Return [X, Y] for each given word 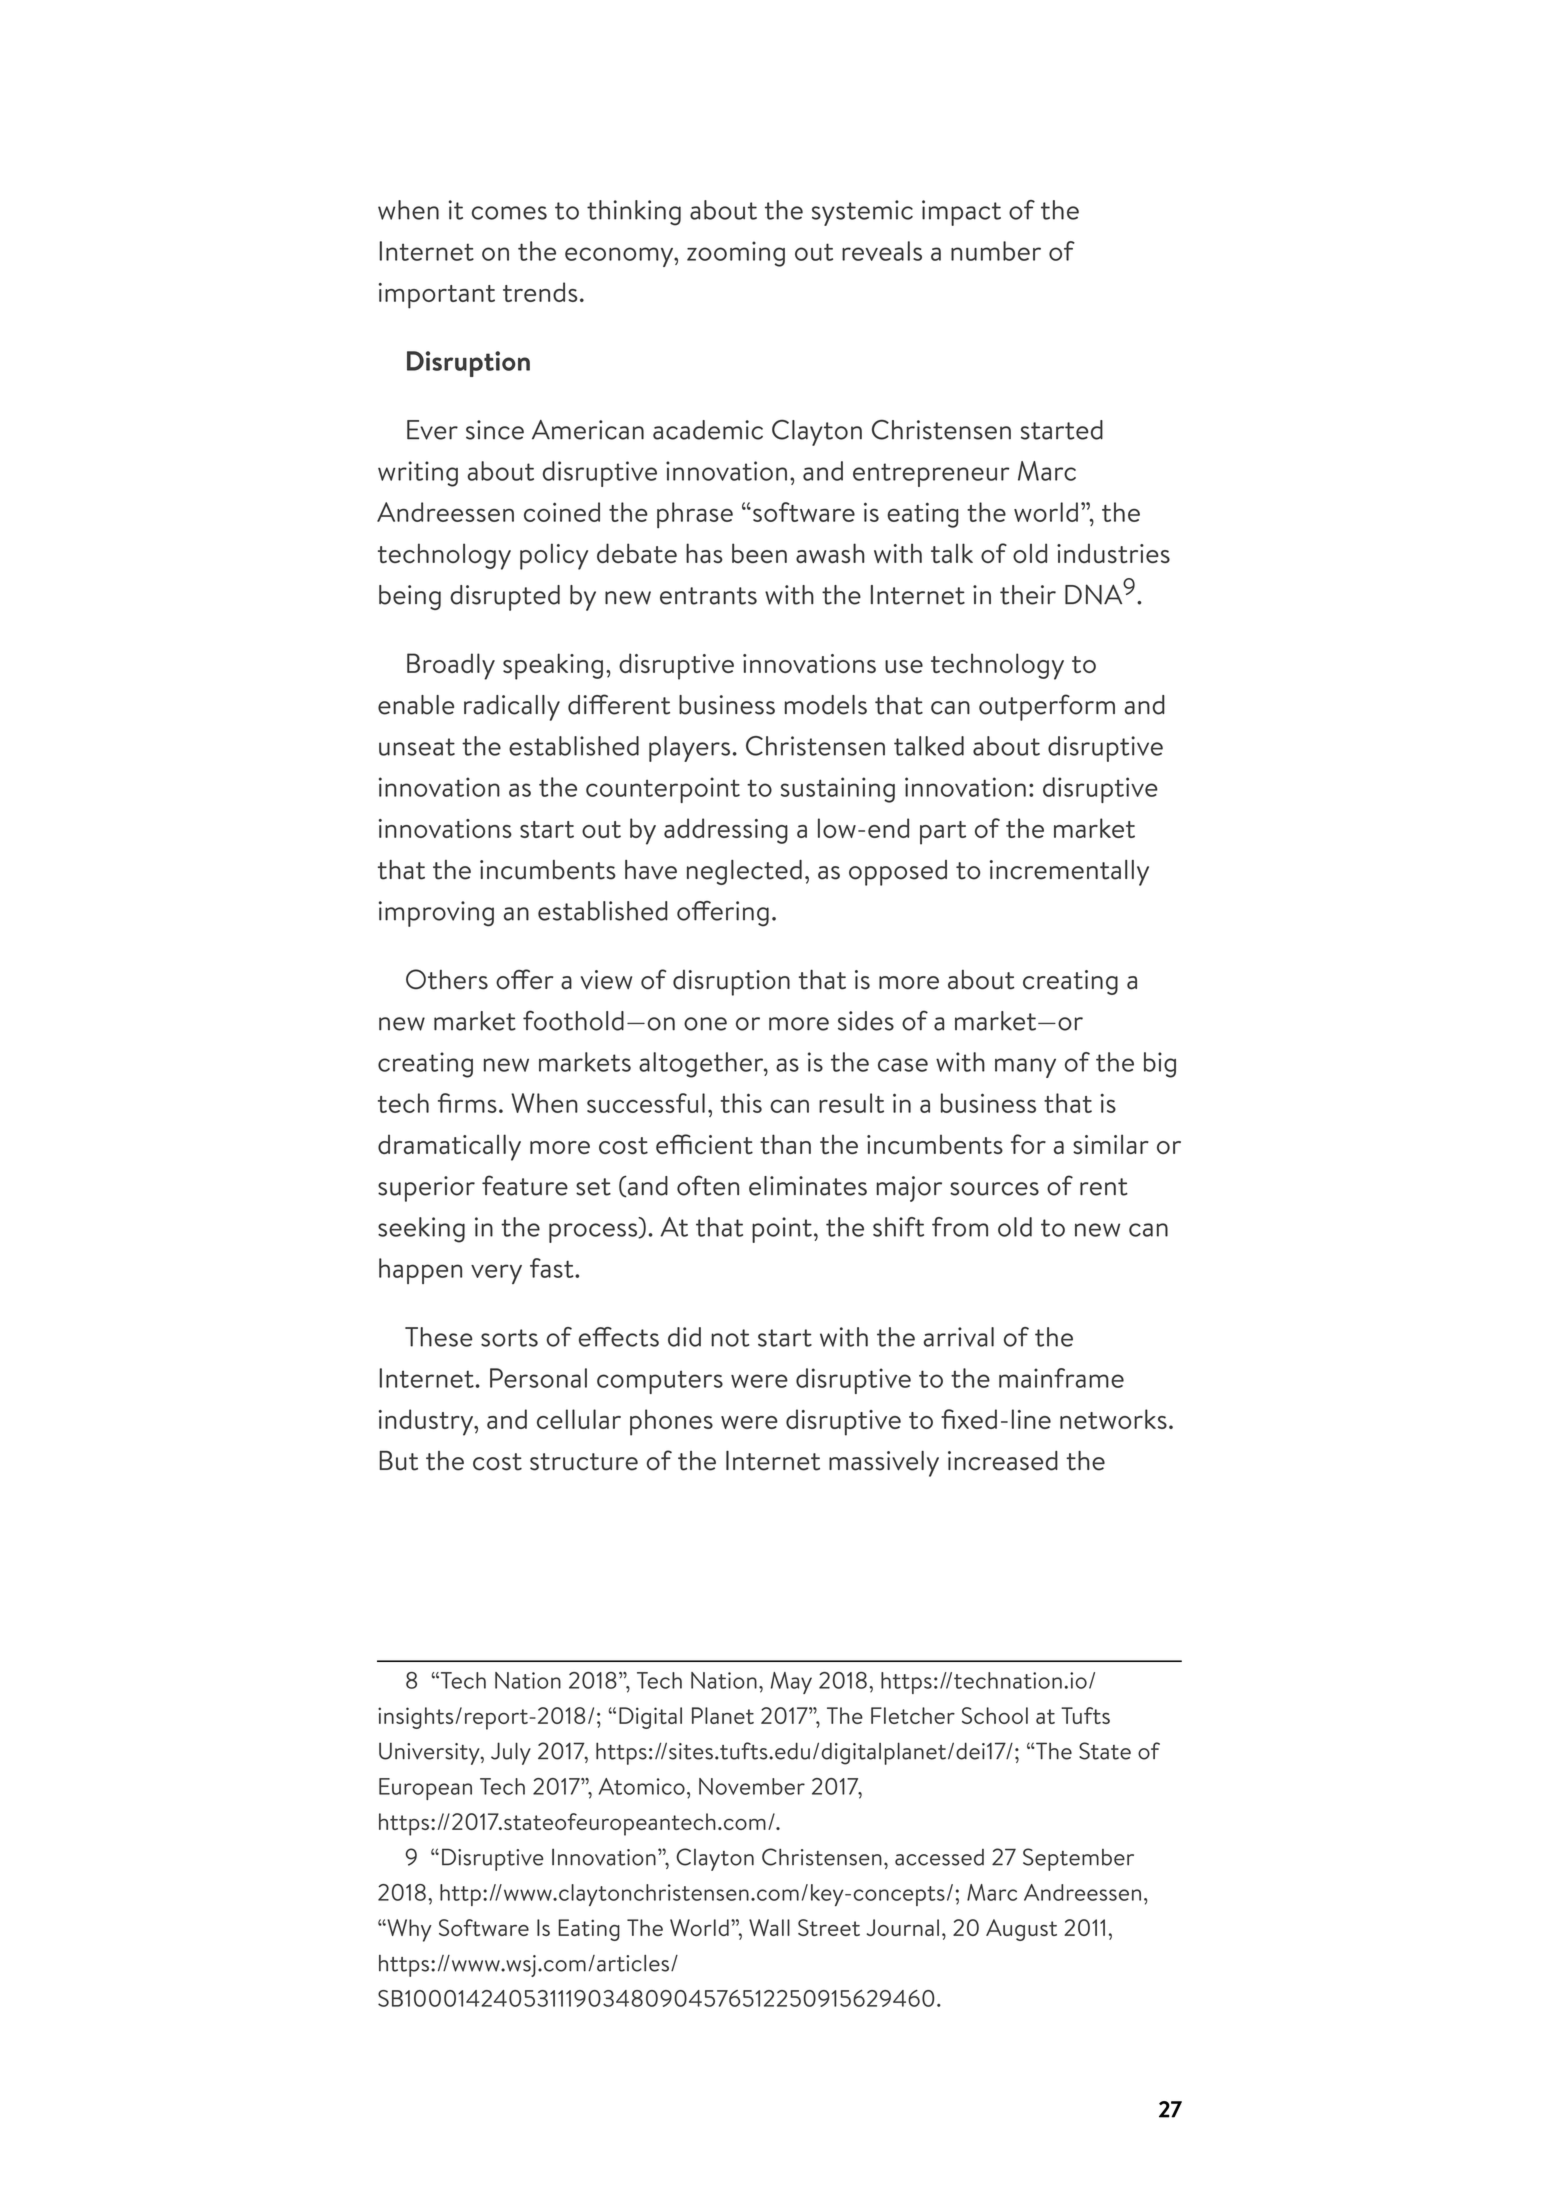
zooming [736, 254]
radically [512, 708]
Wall [769, 1927]
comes [509, 213]
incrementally [1069, 873]
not [730, 1338]
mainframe [1061, 1378]
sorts [509, 1338]
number [996, 251]
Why [408, 1930]
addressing [726, 831]
